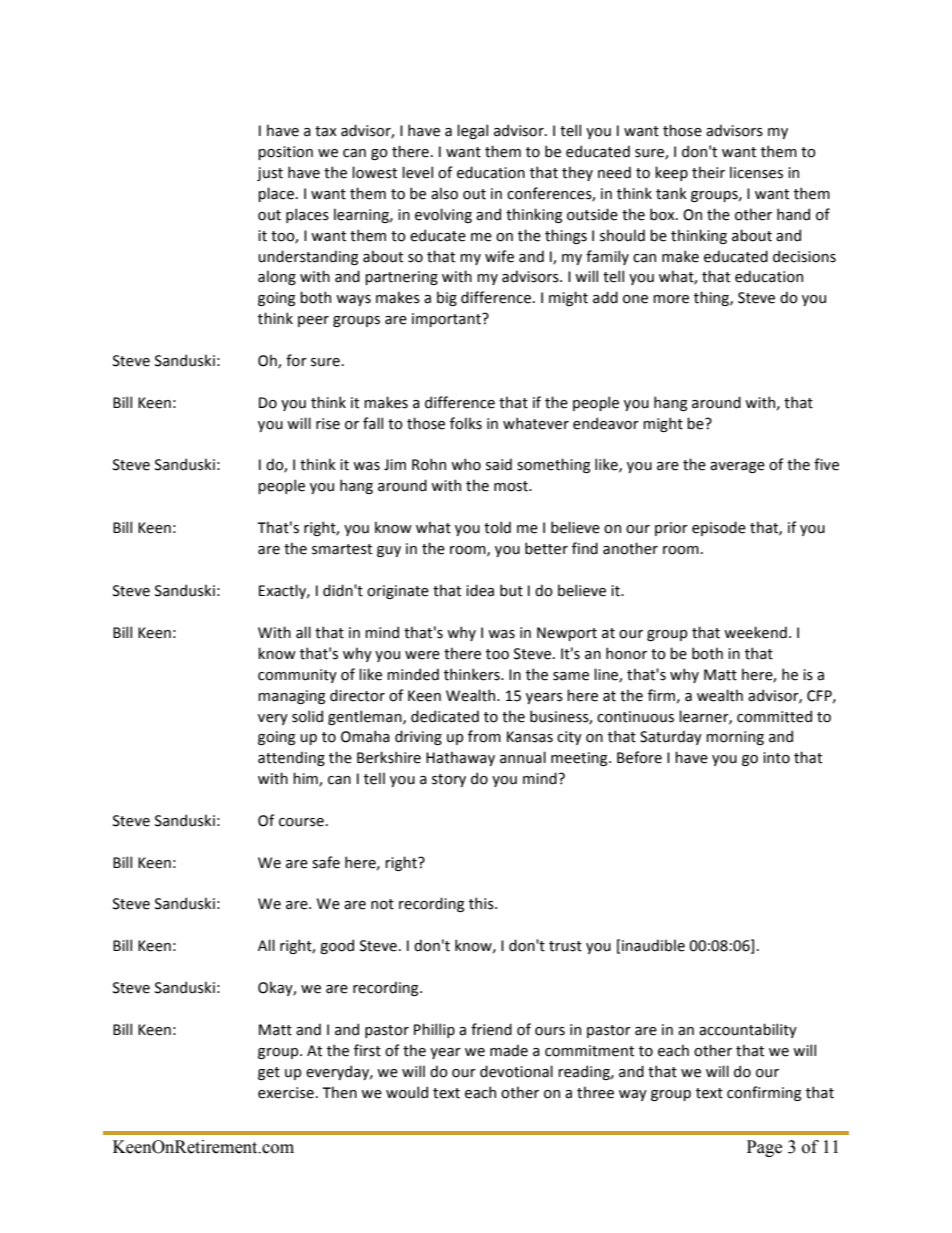 This image has width=952, height=1233. I want to click on trust, so click(565, 946).
